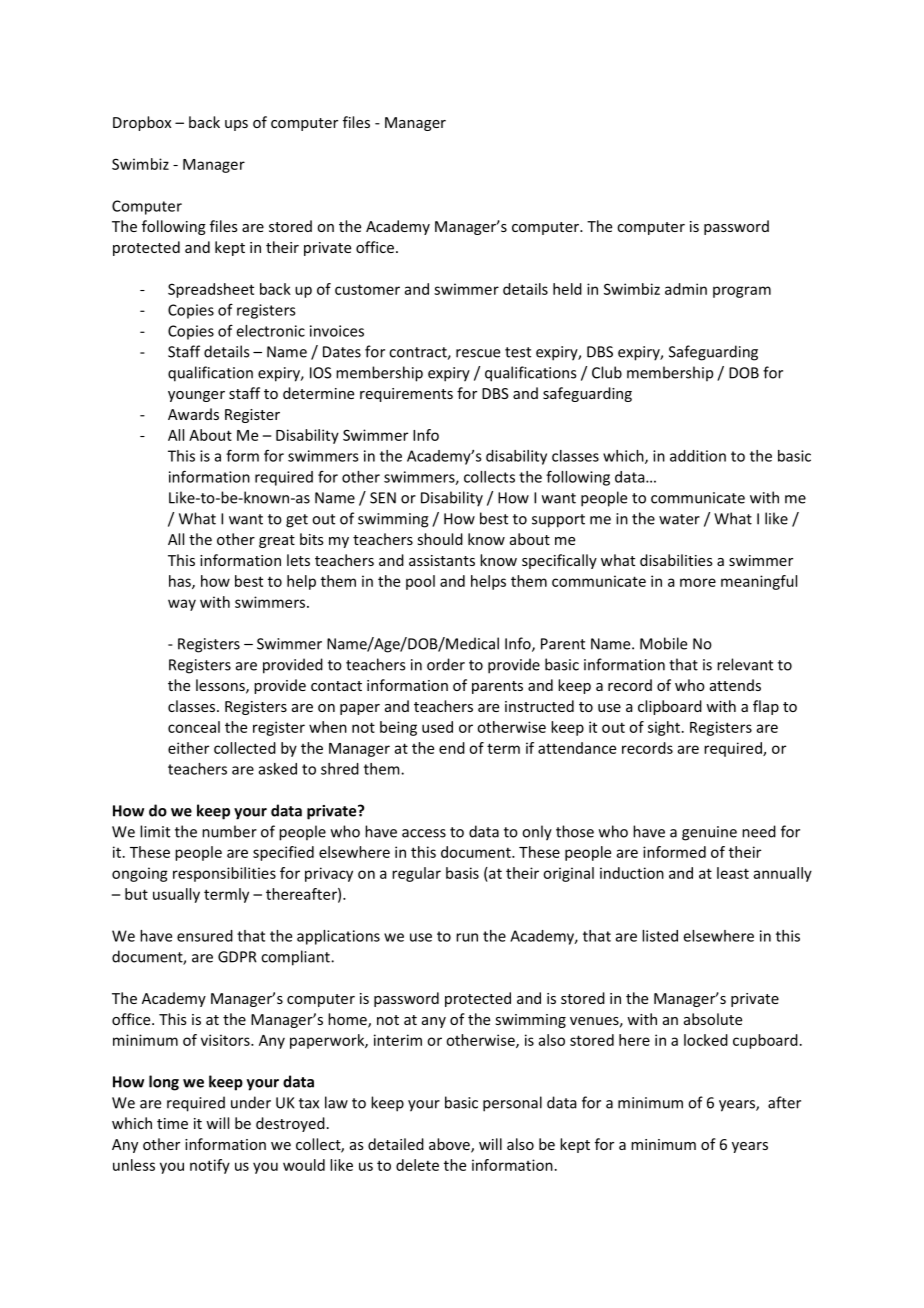 The width and height of the page is (924, 1308). What do you see at coordinates (450, 1145) in the page?
I see `above` at bounding box center [450, 1145].
